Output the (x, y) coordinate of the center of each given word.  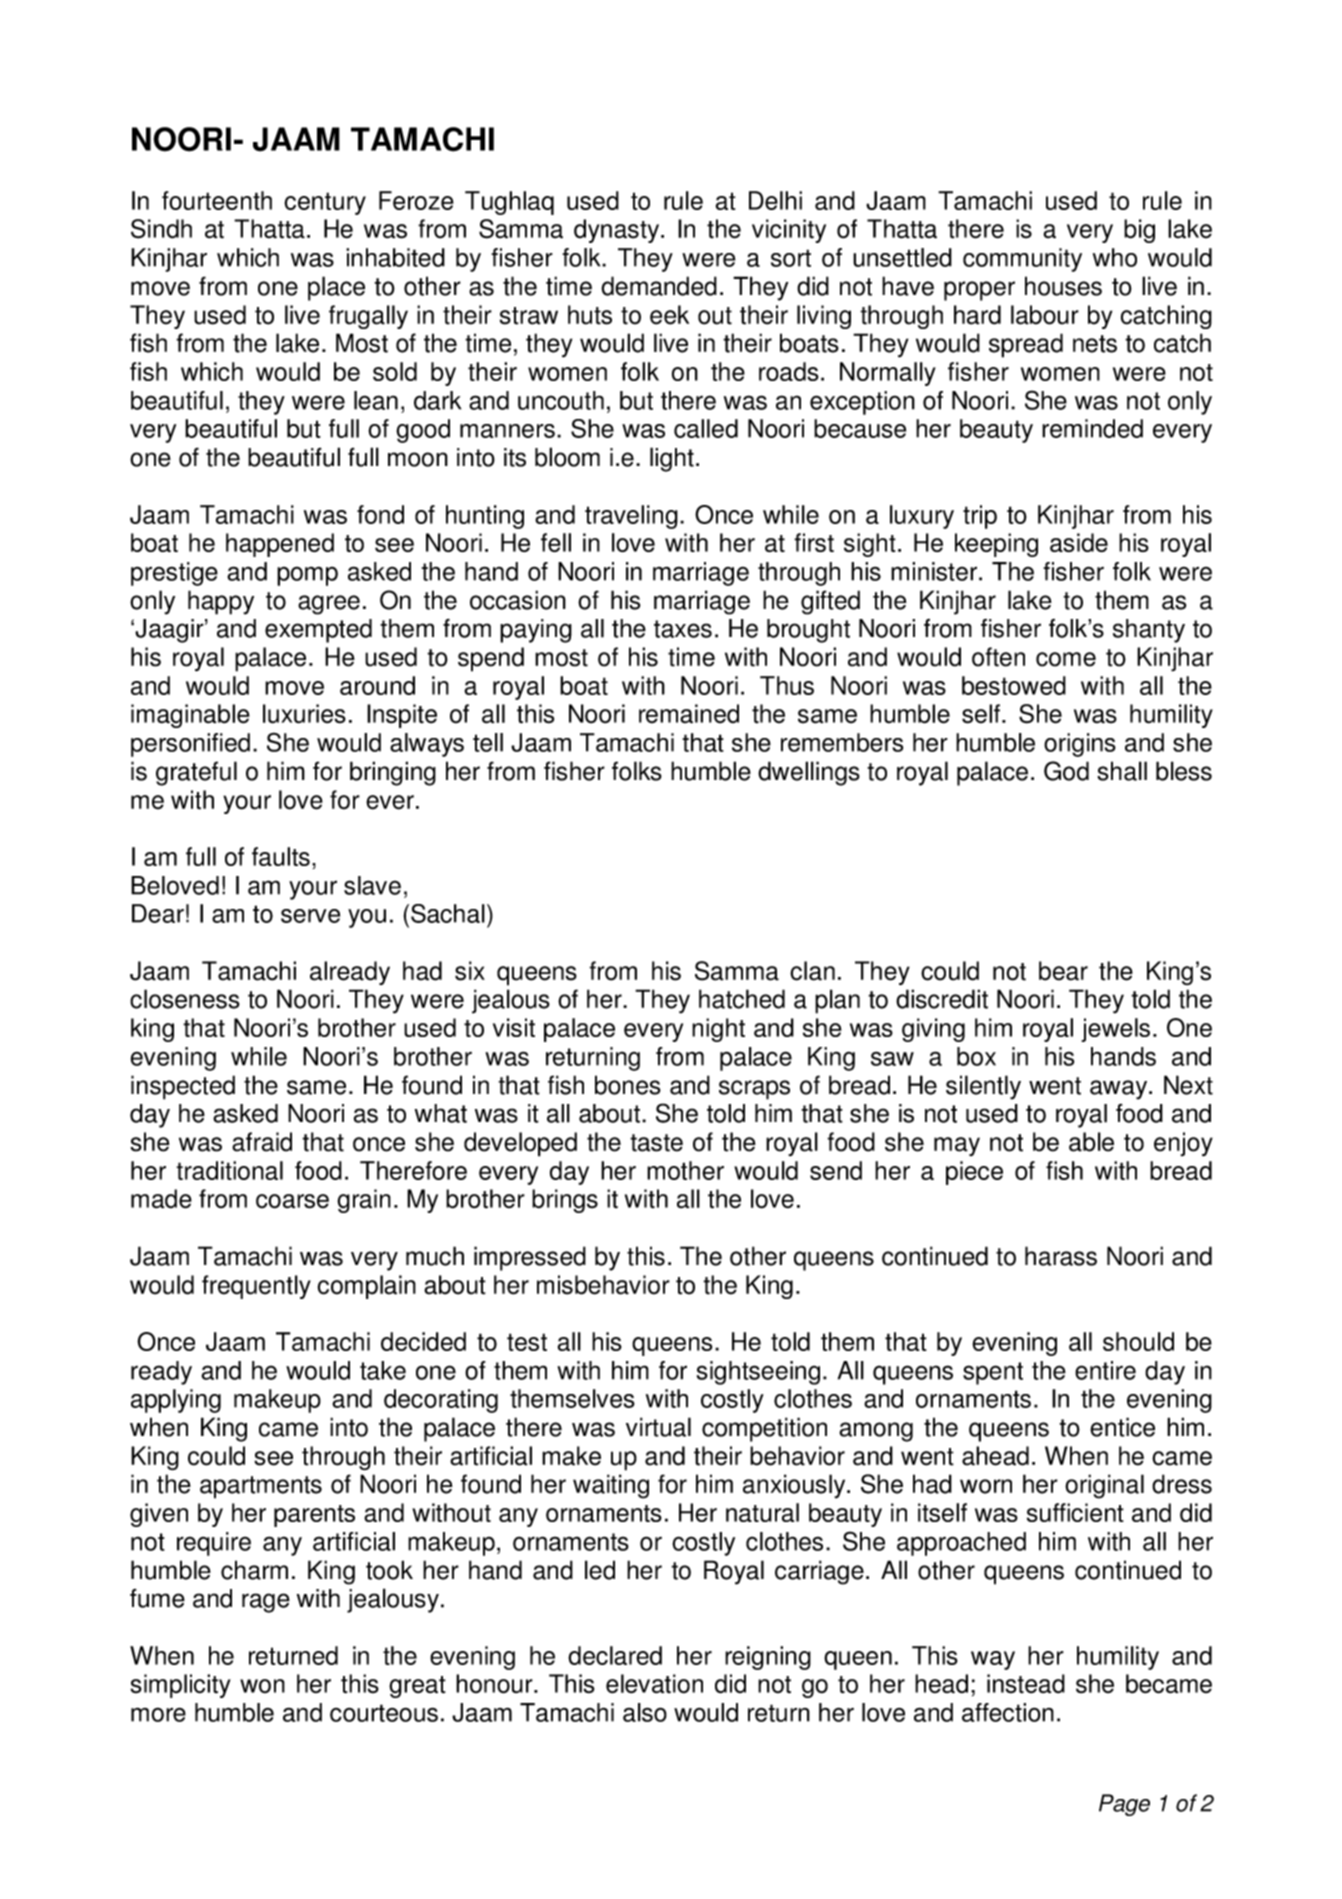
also (645, 1712)
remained (689, 714)
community (1022, 260)
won (262, 1686)
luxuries (304, 714)
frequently (256, 1287)
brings (565, 1201)
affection (1008, 1712)
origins (1080, 745)
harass (1061, 1256)
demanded (659, 286)
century (325, 203)
